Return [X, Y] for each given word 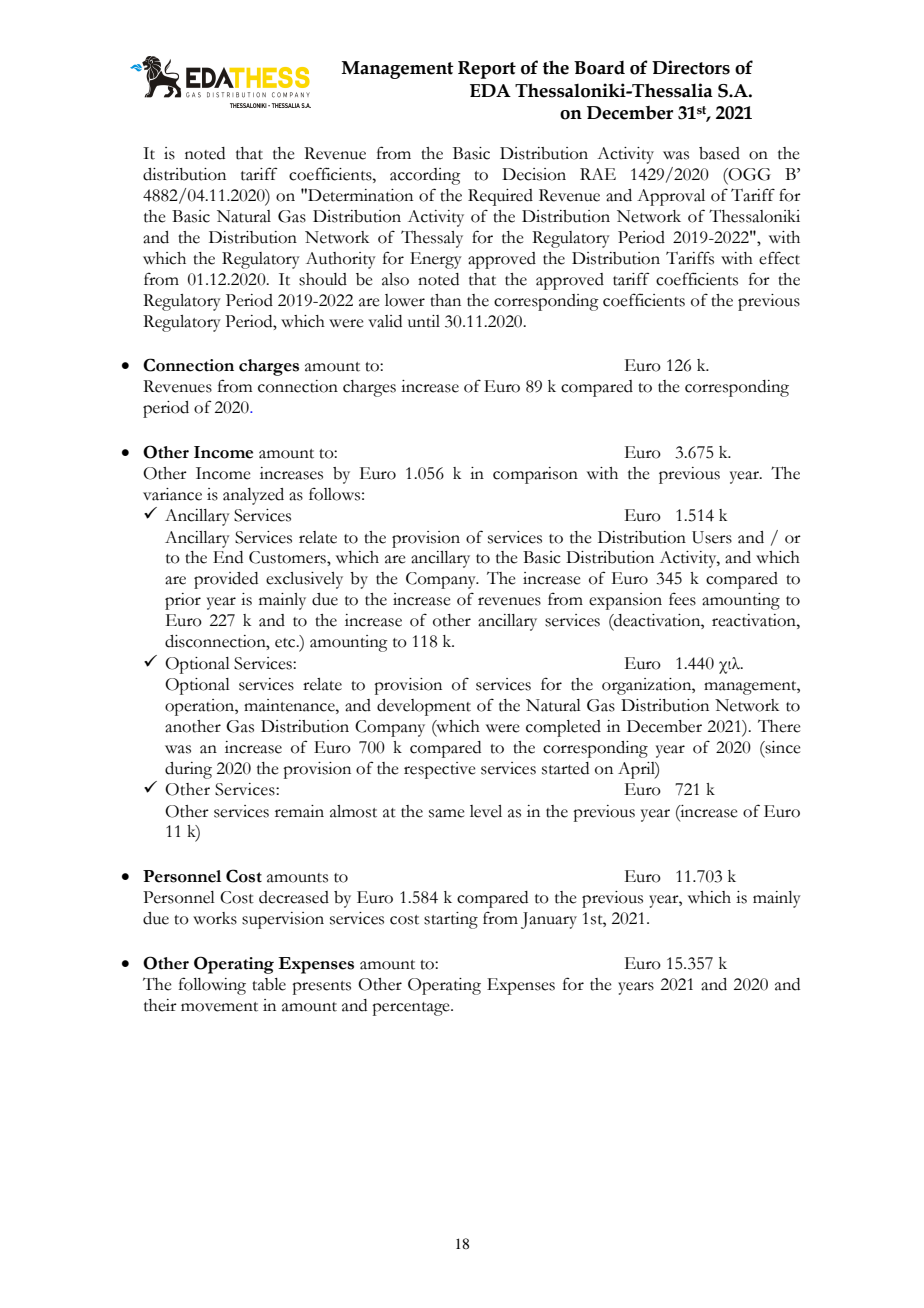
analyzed [253, 496]
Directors [691, 67]
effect [779, 258]
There [779, 726]
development [424, 707]
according [425, 176]
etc [286, 643]
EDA [490, 90]
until [424, 321]
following [212, 986]
